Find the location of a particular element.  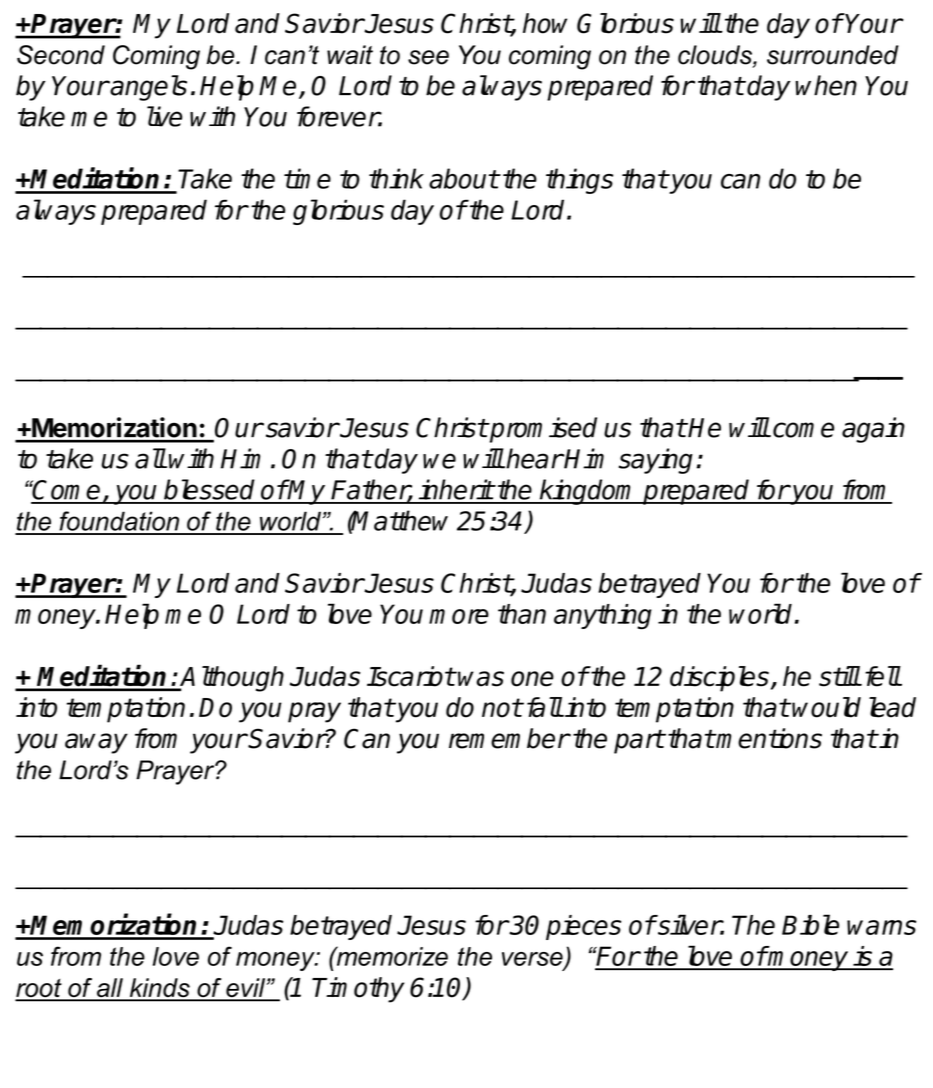

kinds is located at coordinates (159, 989).
